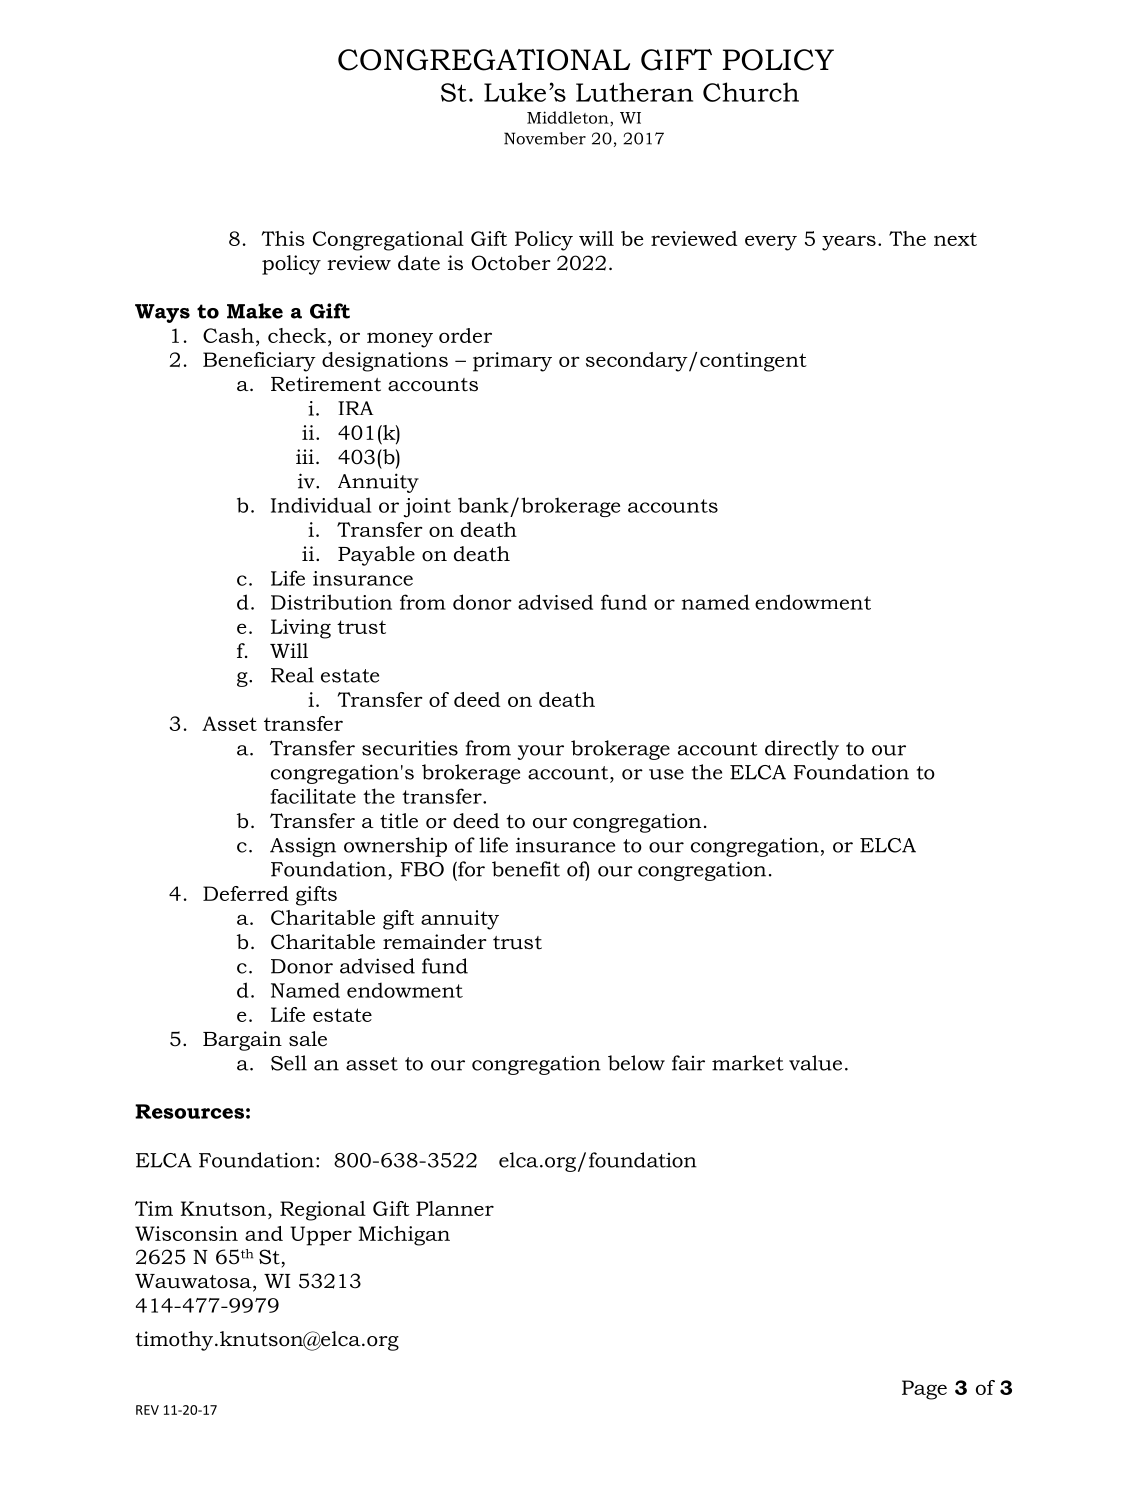  Describe the element at coordinates (313, 796) in the image. I see `facilitate` at that location.
